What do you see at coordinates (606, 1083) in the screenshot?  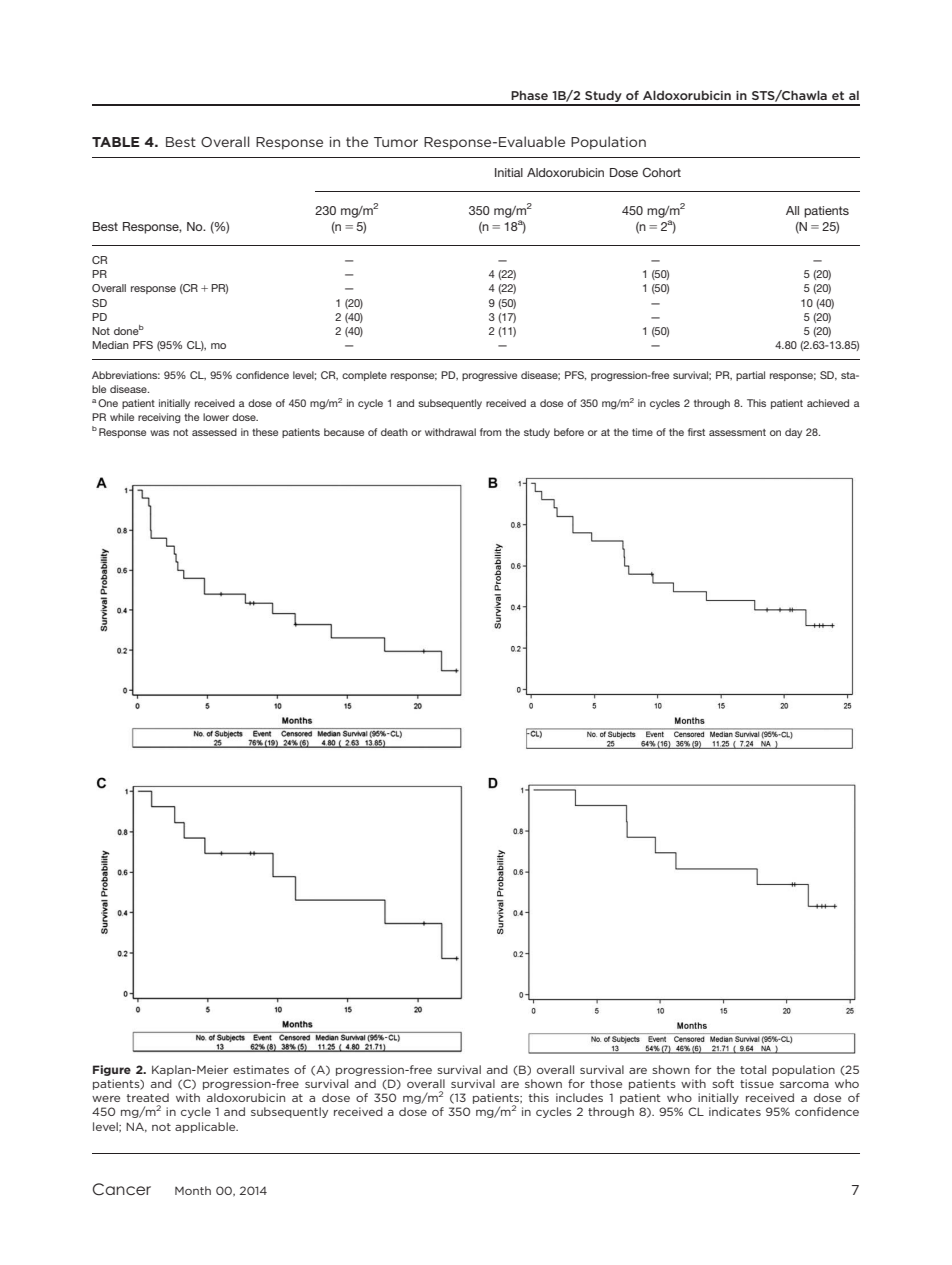 I see `those` at bounding box center [606, 1083].
